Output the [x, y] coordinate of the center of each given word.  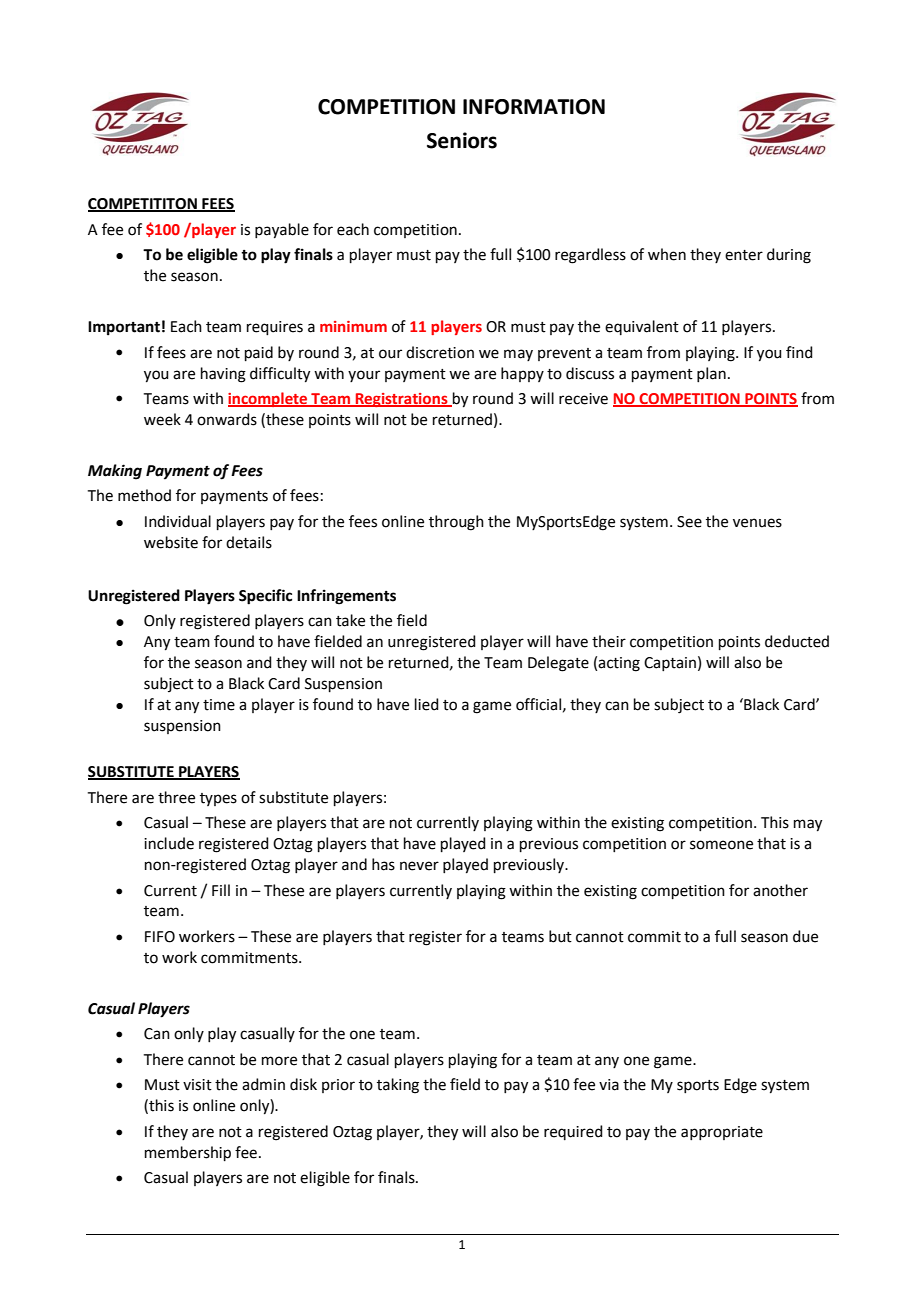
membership [188, 1153]
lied [427, 704]
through [456, 523]
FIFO [160, 937]
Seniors [462, 140]
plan [711, 374]
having [223, 375]
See [689, 522]
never [419, 866]
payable [282, 231]
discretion [440, 352]
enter [744, 255]
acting [619, 664]
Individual [178, 521]
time [219, 705]
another [780, 890]
